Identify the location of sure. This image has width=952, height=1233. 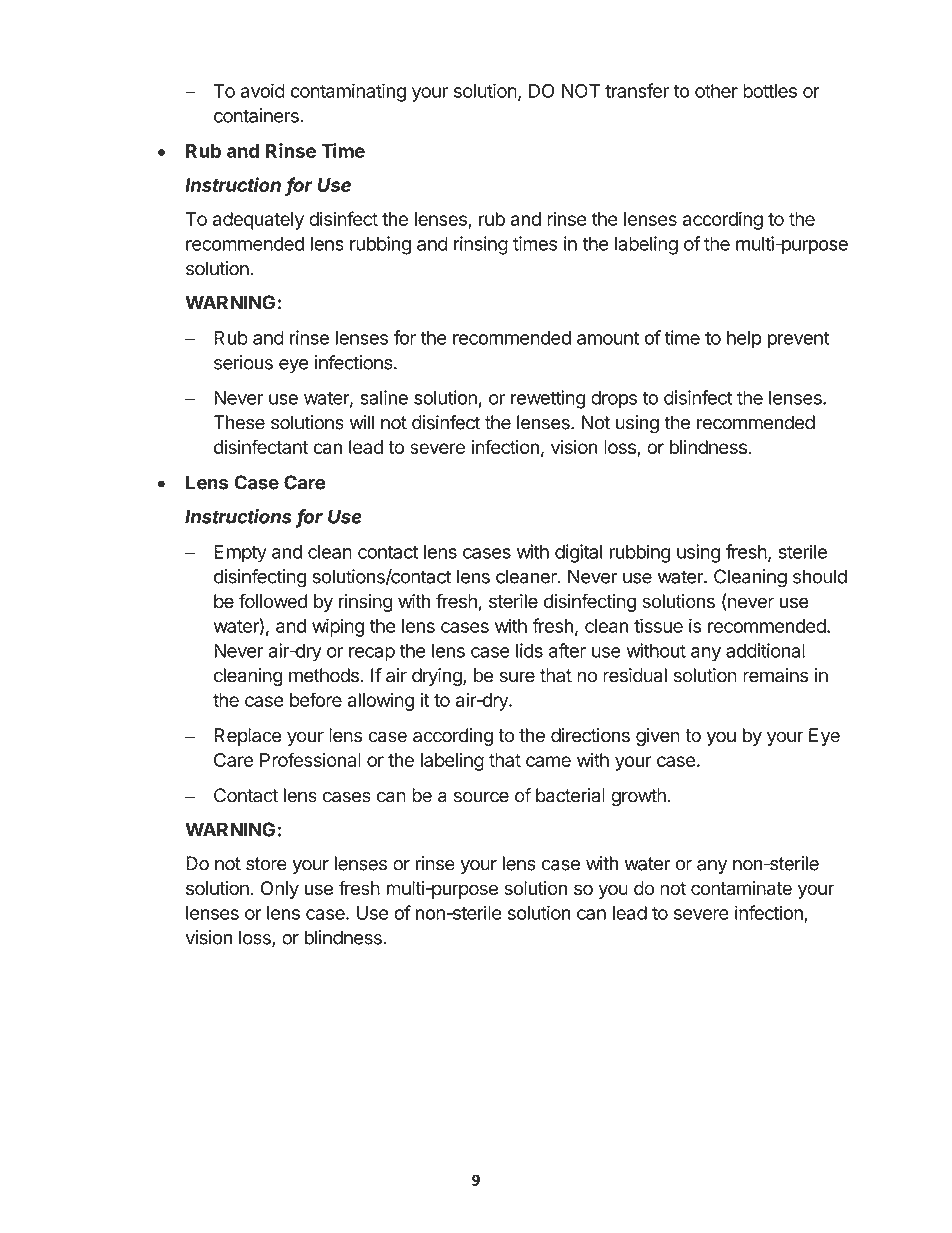
(517, 677).
